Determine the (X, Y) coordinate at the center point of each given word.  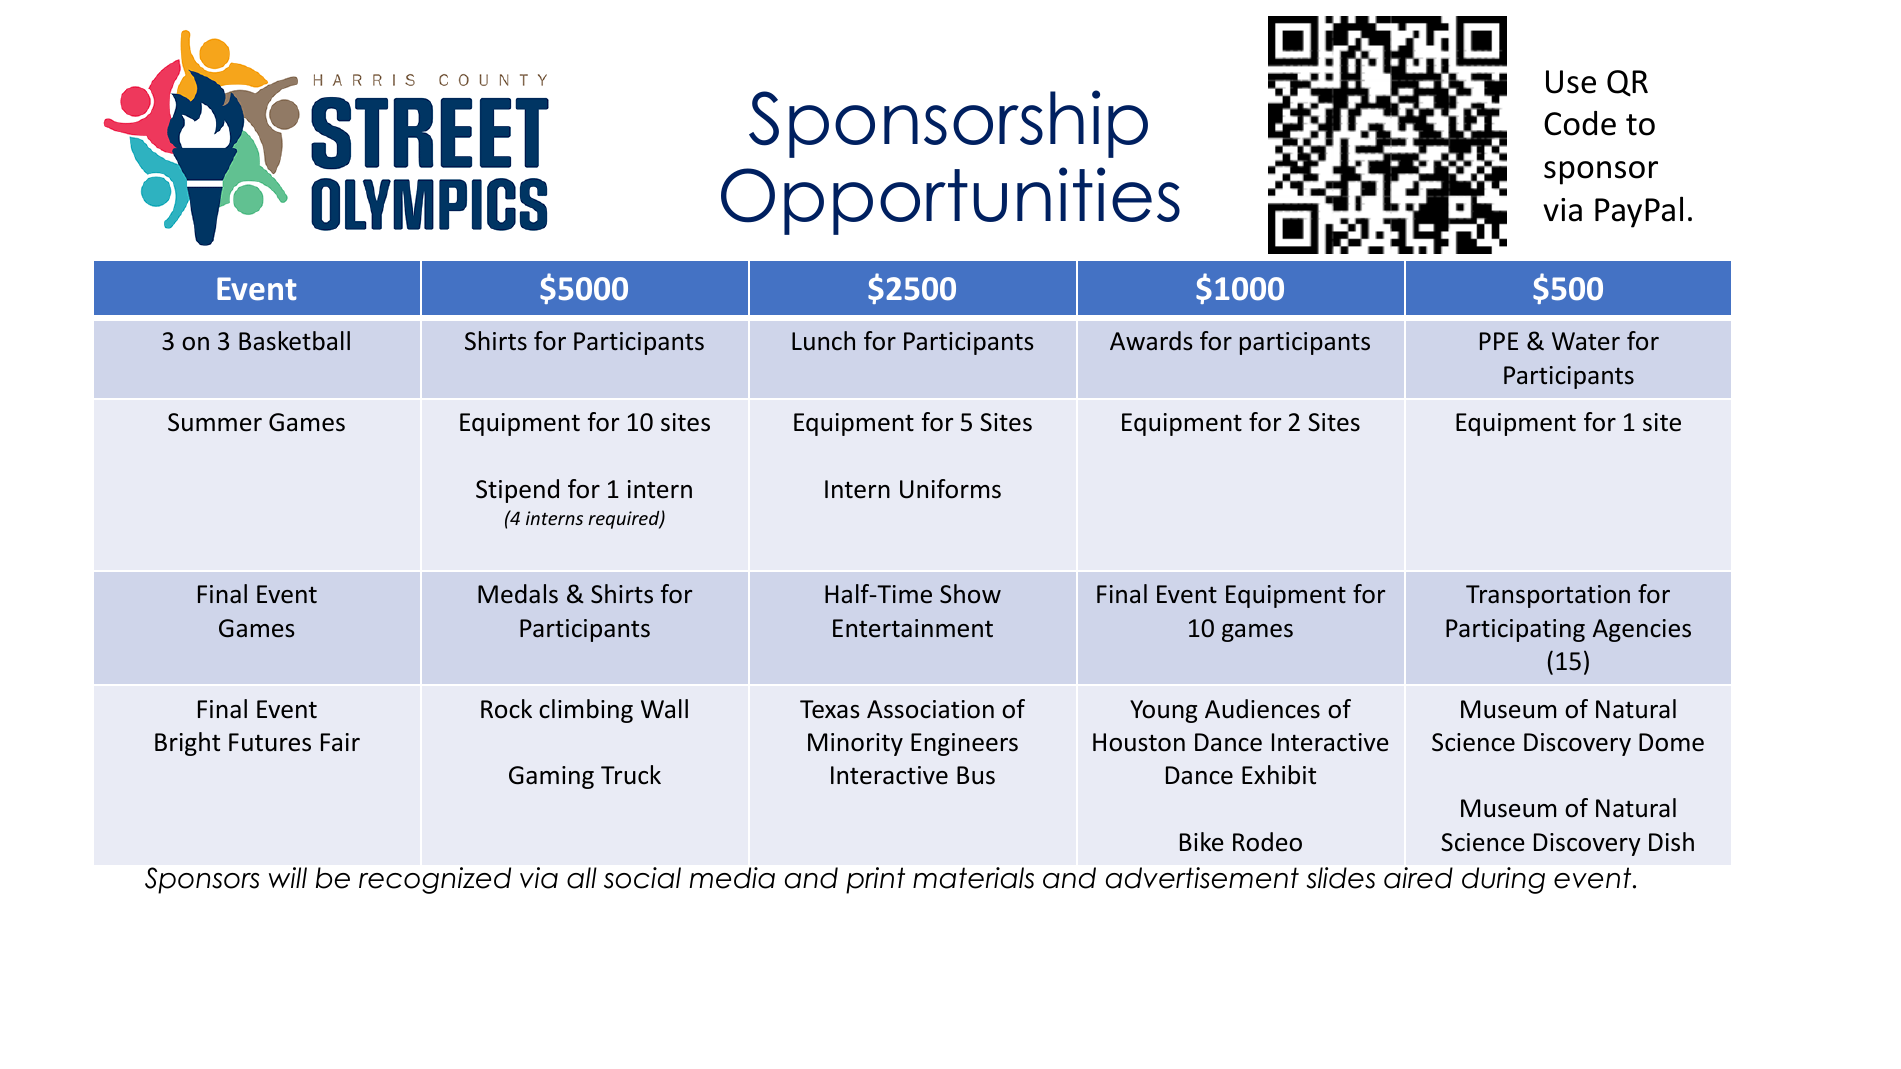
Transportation (1548, 596)
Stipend (517, 491)
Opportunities (950, 201)
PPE (1499, 341)
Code (1580, 123)
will (288, 877)
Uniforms (950, 489)
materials (973, 878)
